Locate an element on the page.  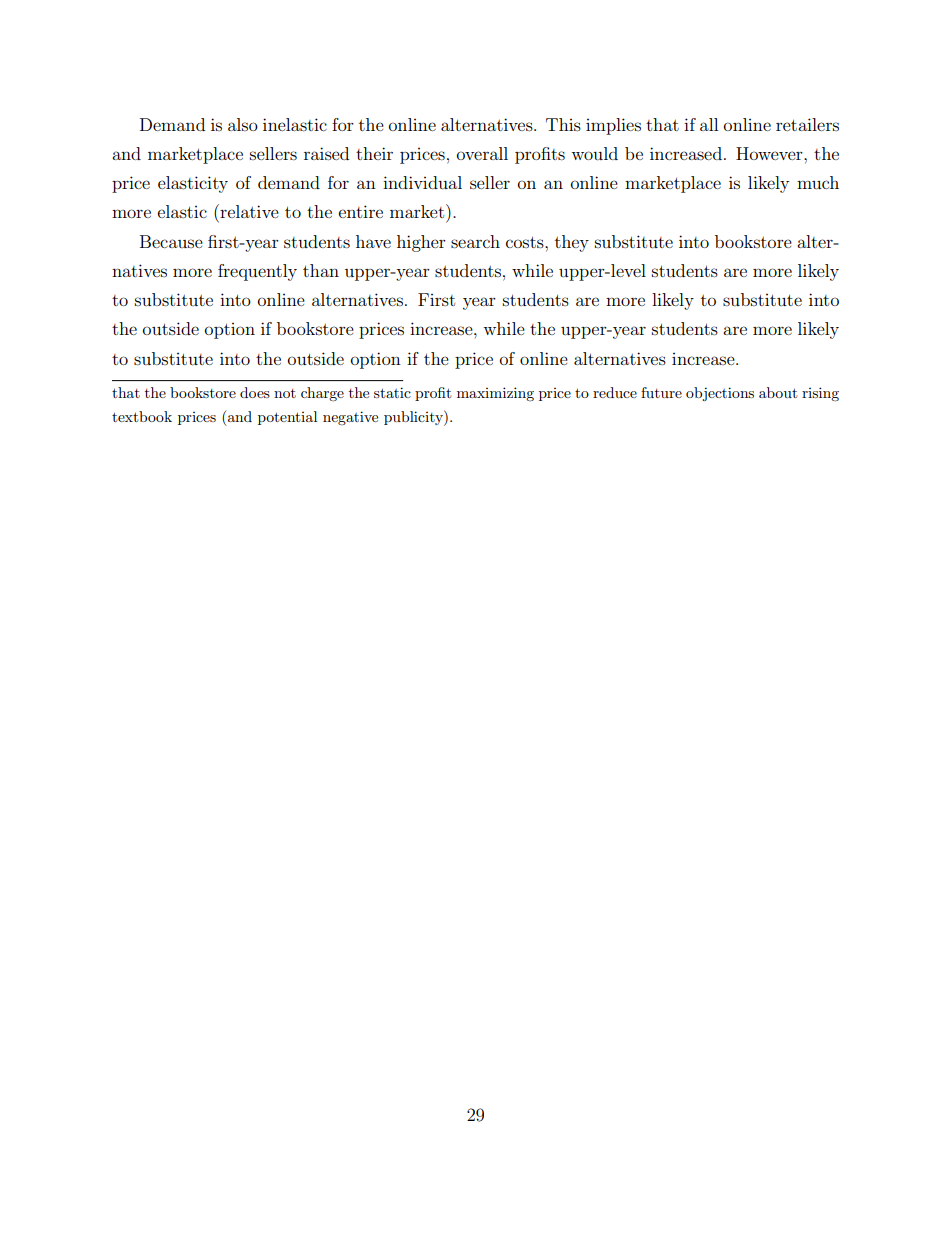
frequently is located at coordinates (257, 272).
